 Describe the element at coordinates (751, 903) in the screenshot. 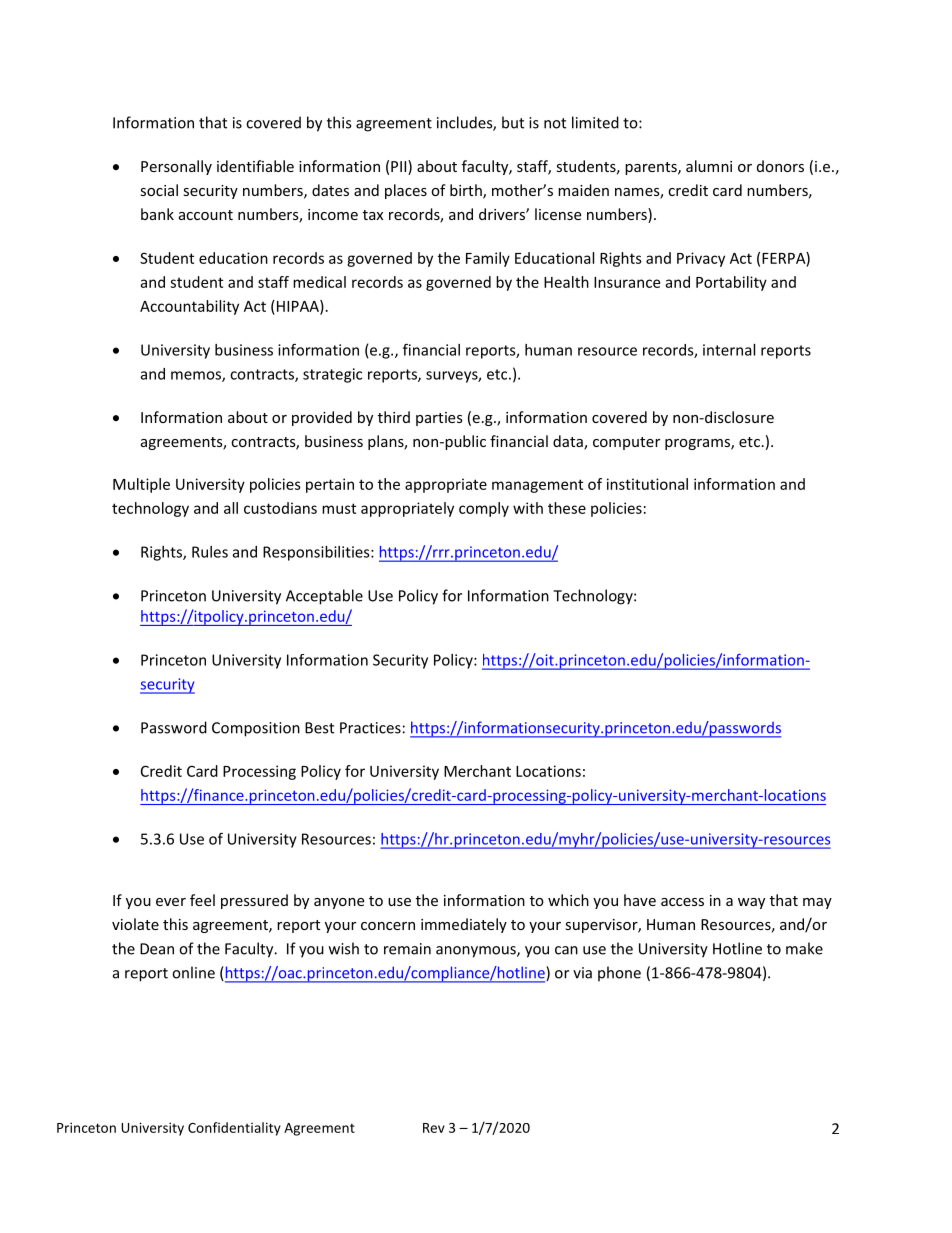

I see `way` at that location.
